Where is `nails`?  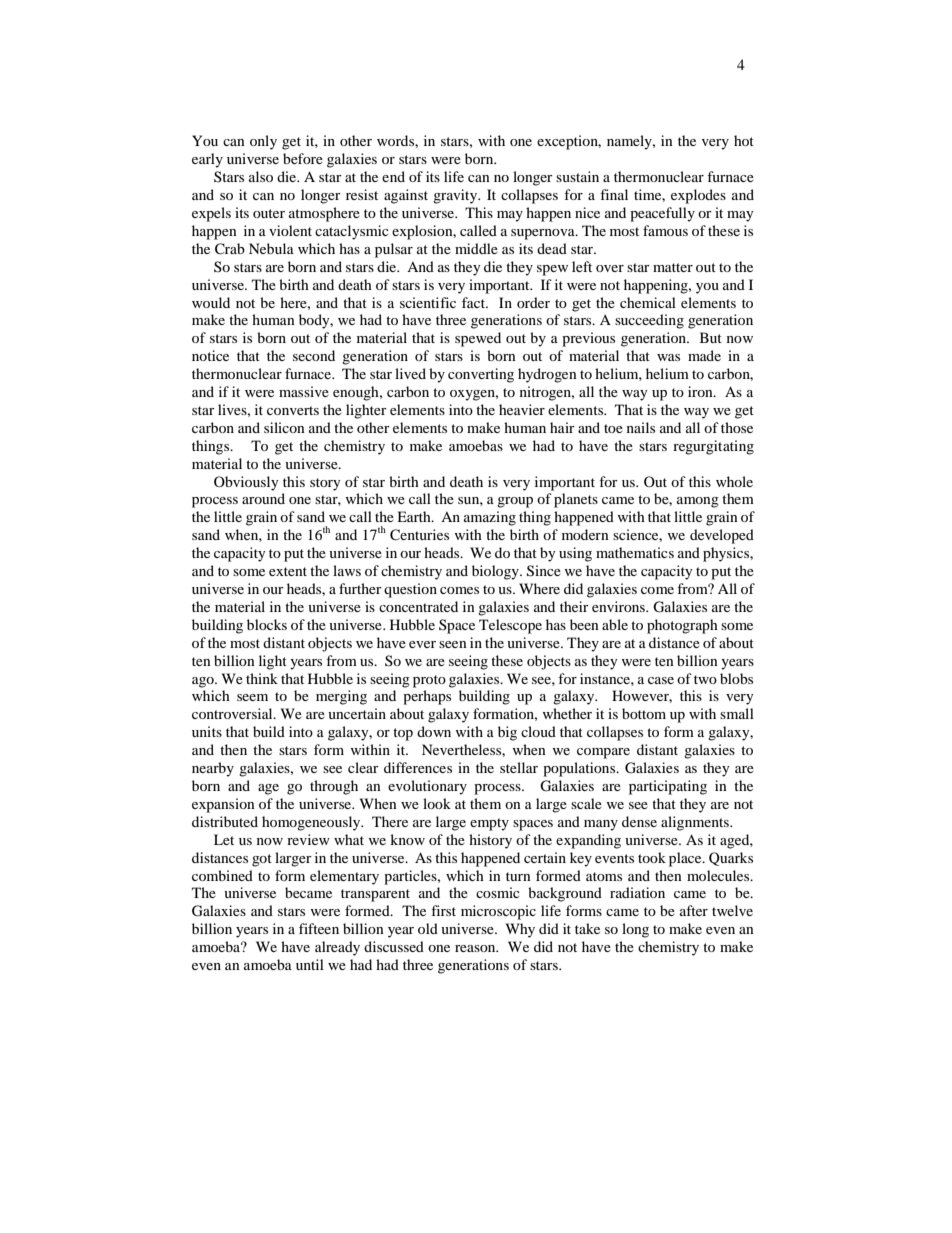 nails is located at coordinates (641, 427).
